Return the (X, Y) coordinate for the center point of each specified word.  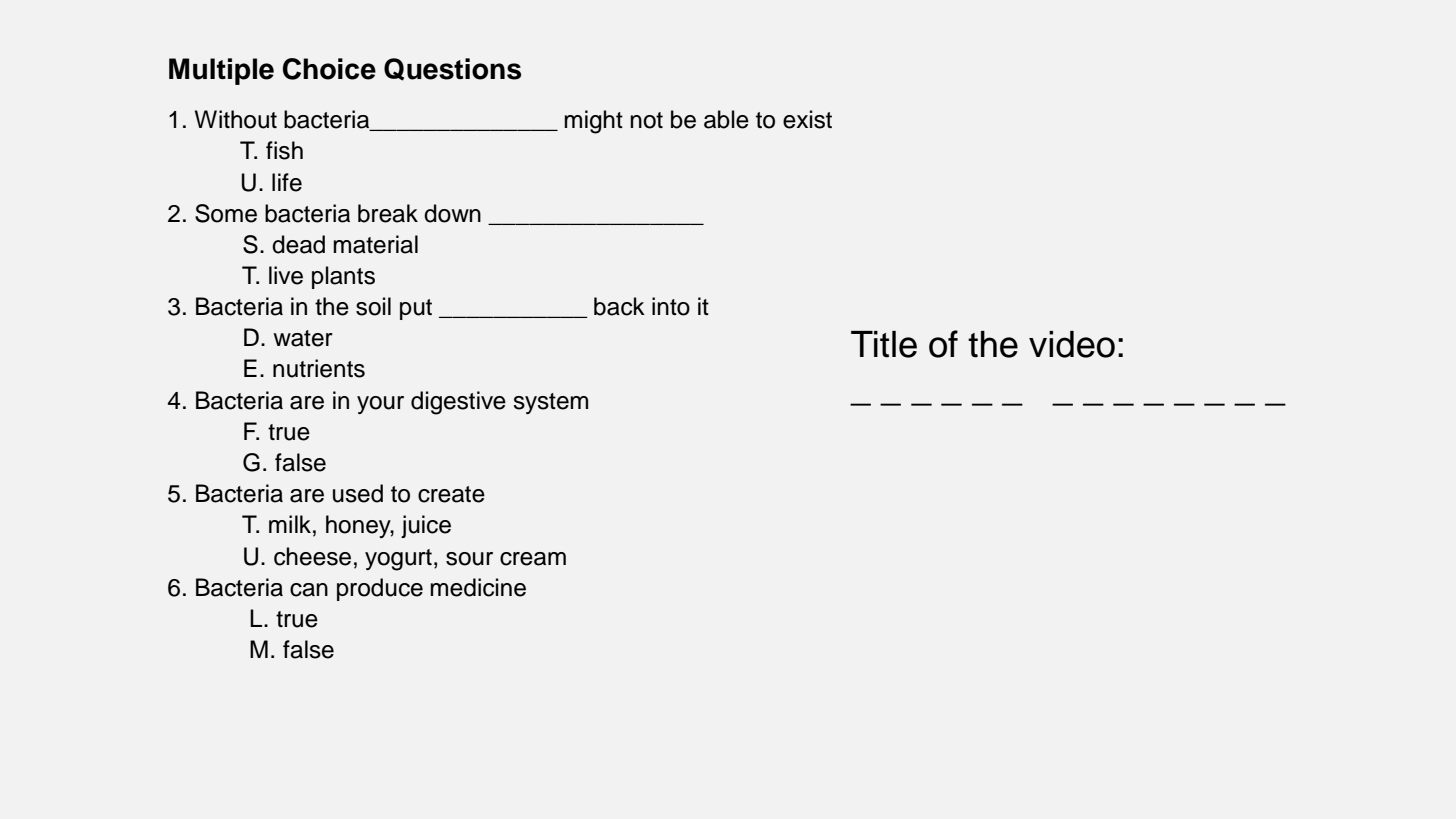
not (646, 120)
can (309, 590)
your (380, 405)
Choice (329, 69)
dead (298, 244)
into (671, 306)
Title (884, 344)
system (550, 403)
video (1072, 344)
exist (807, 119)
